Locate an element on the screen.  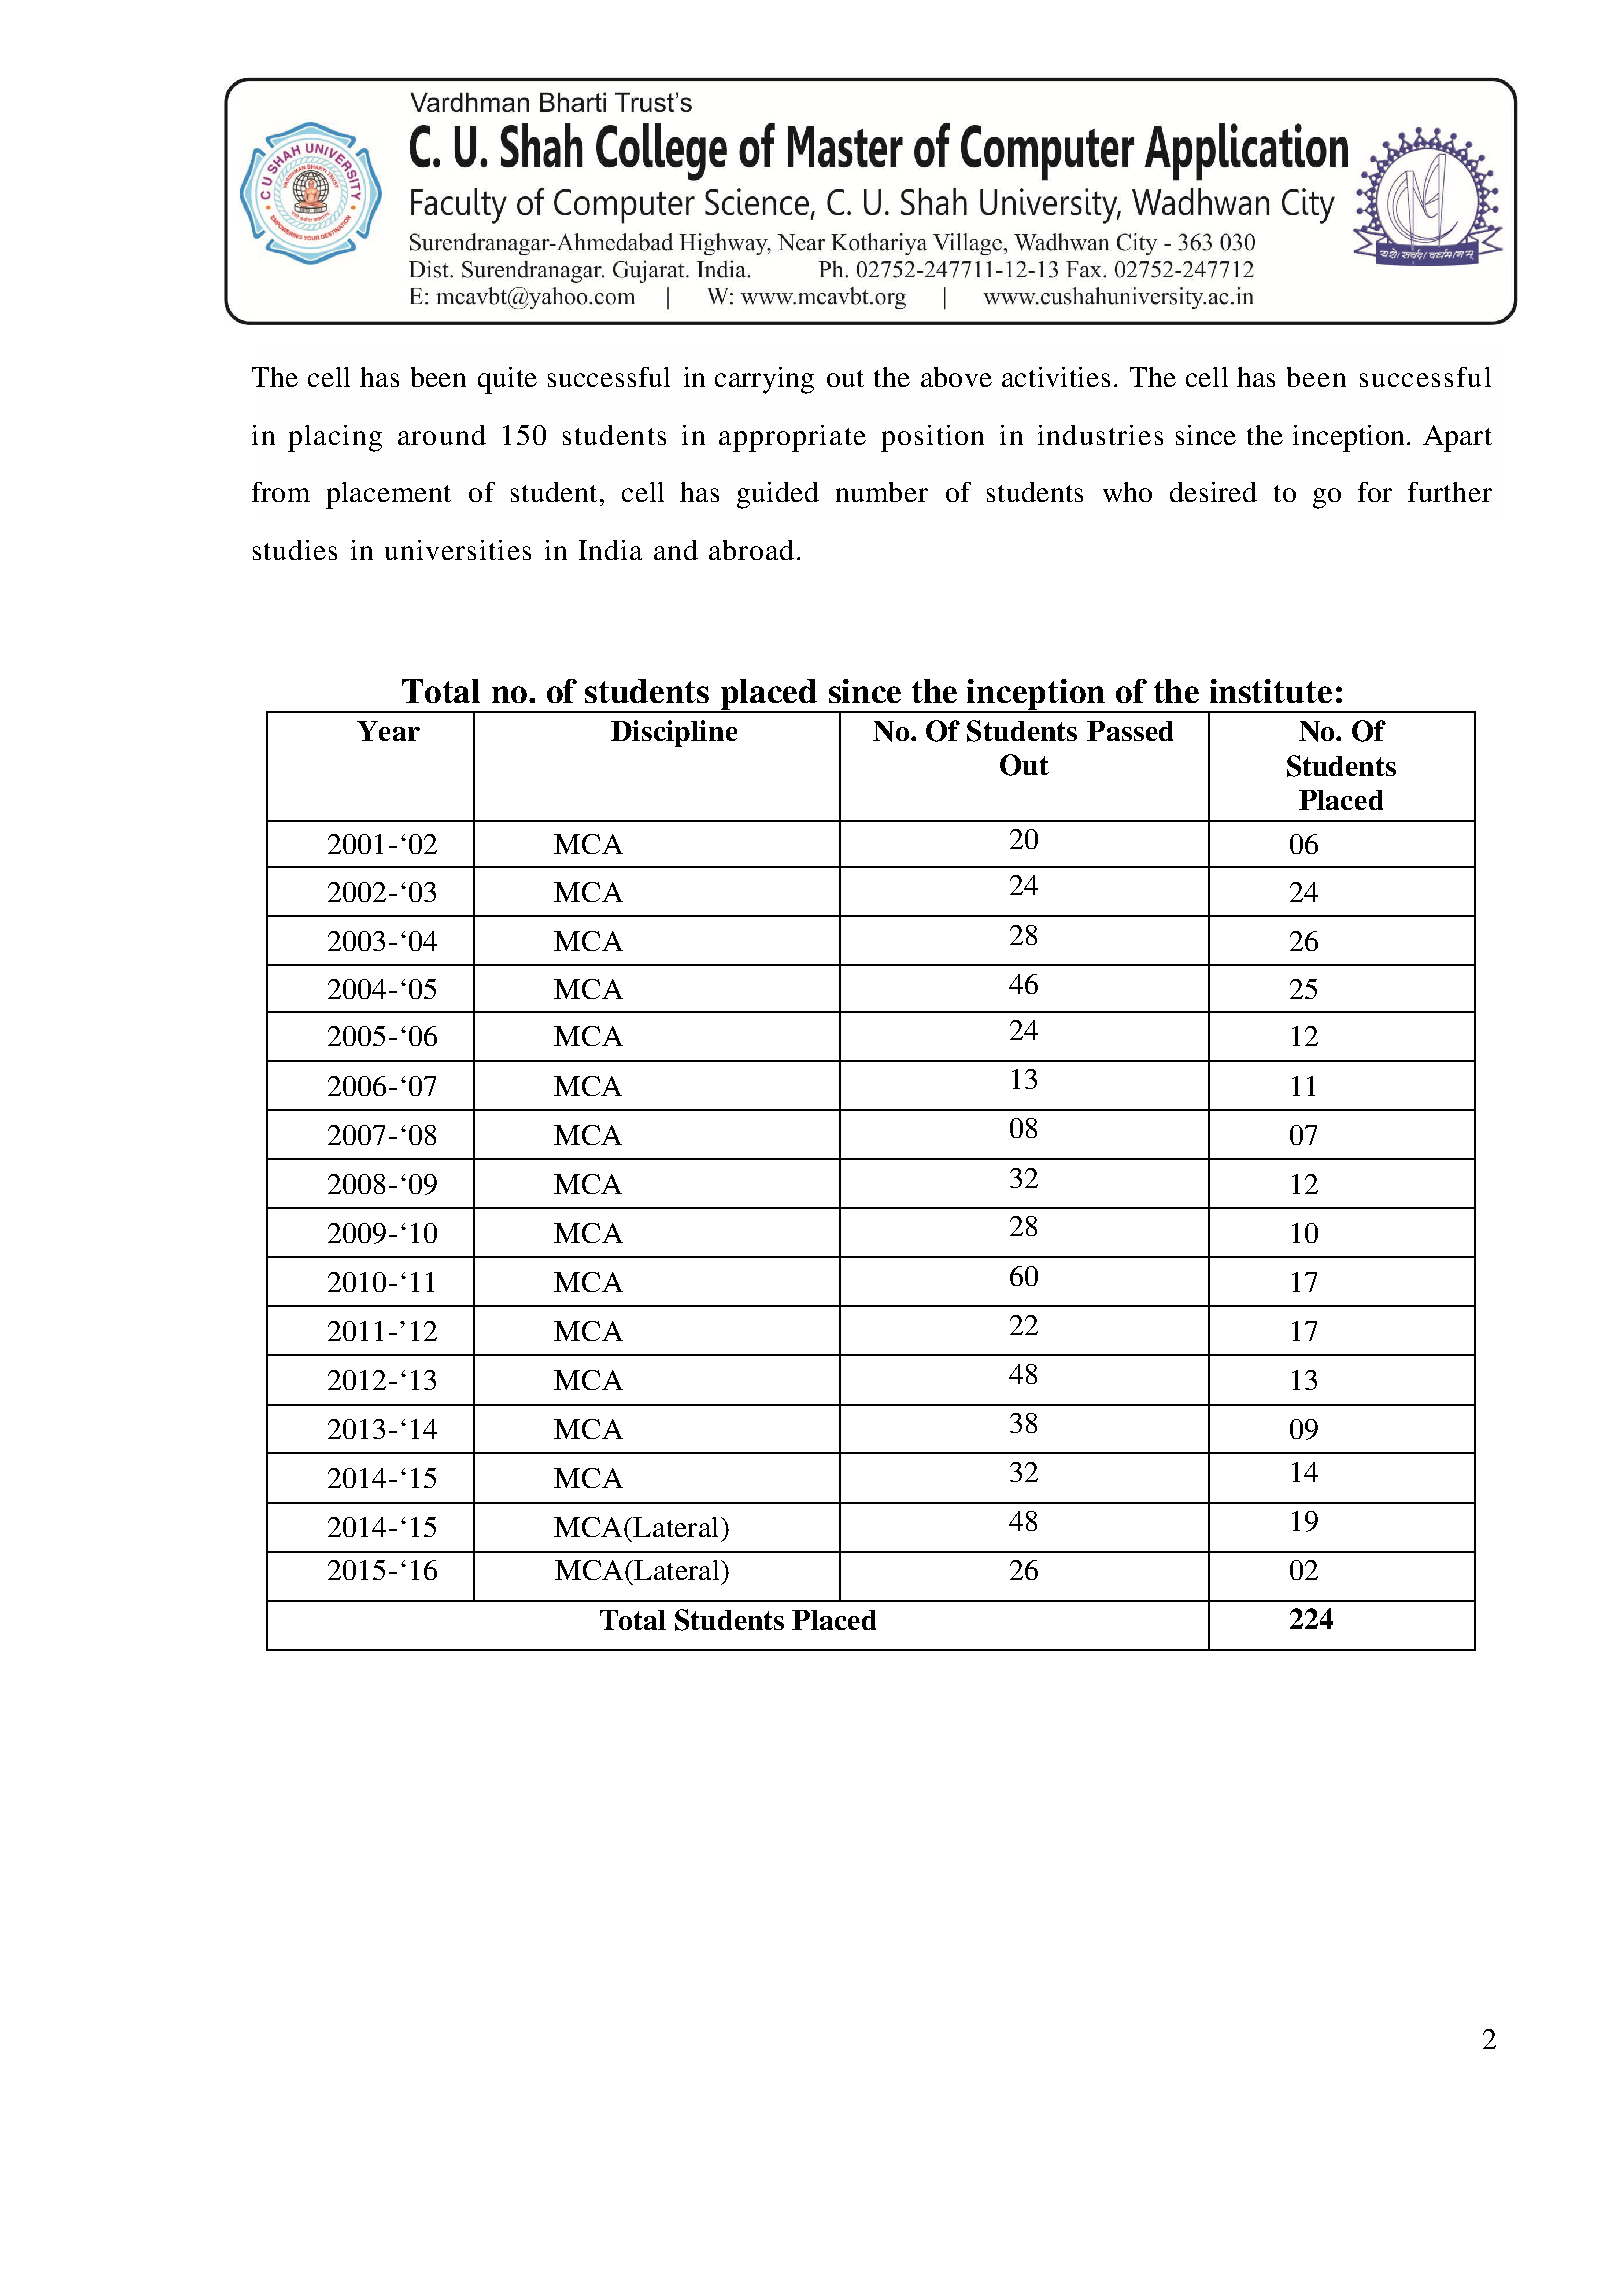
Discipline is located at coordinates (674, 733).
